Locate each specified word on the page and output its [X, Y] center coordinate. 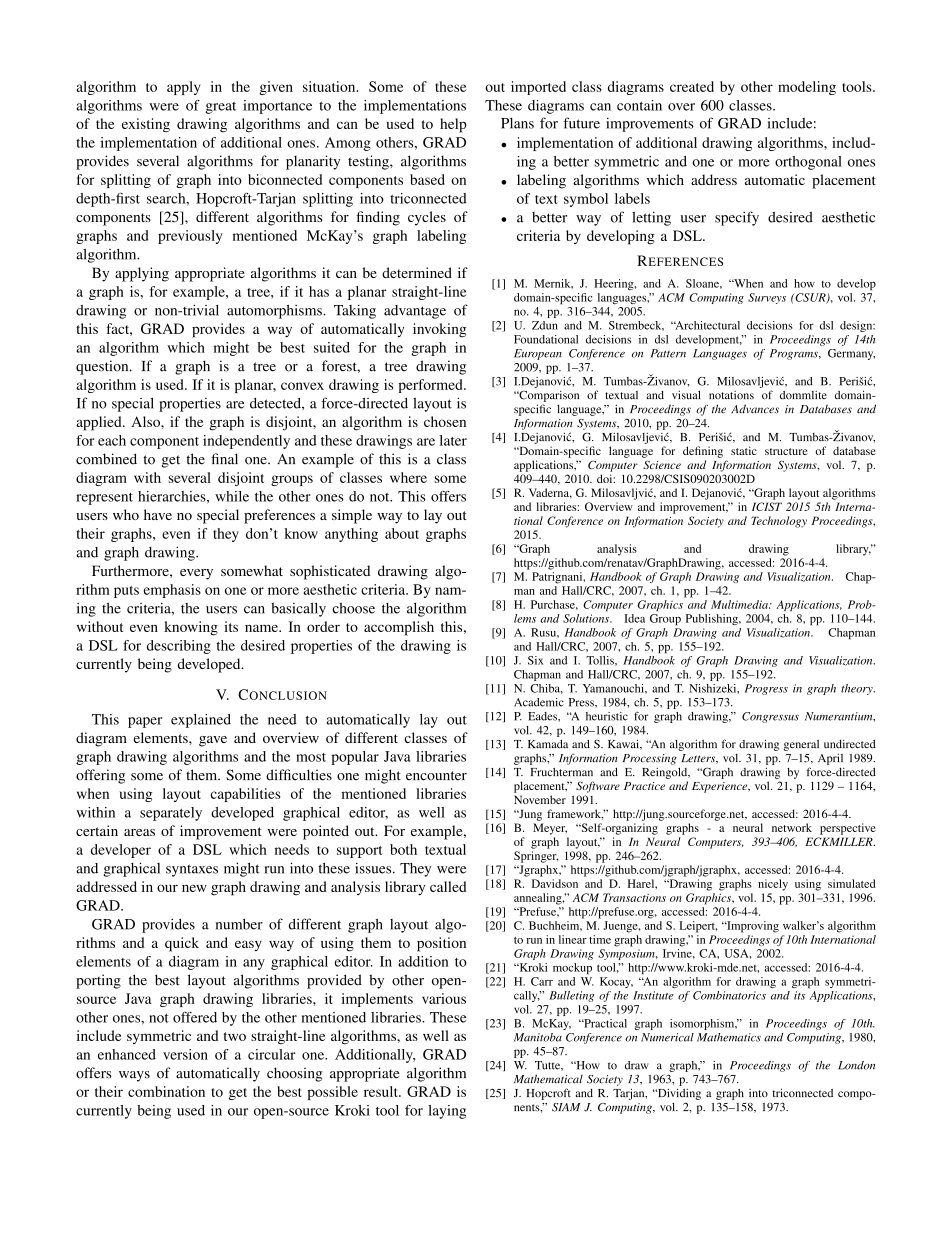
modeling [807, 88]
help [453, 125]
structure [786, 451]
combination [166, 1091]
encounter [436, 776]
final [224, 459]
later [453, 440]
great [220, 108]
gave [213, 741]
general [801, 745]
